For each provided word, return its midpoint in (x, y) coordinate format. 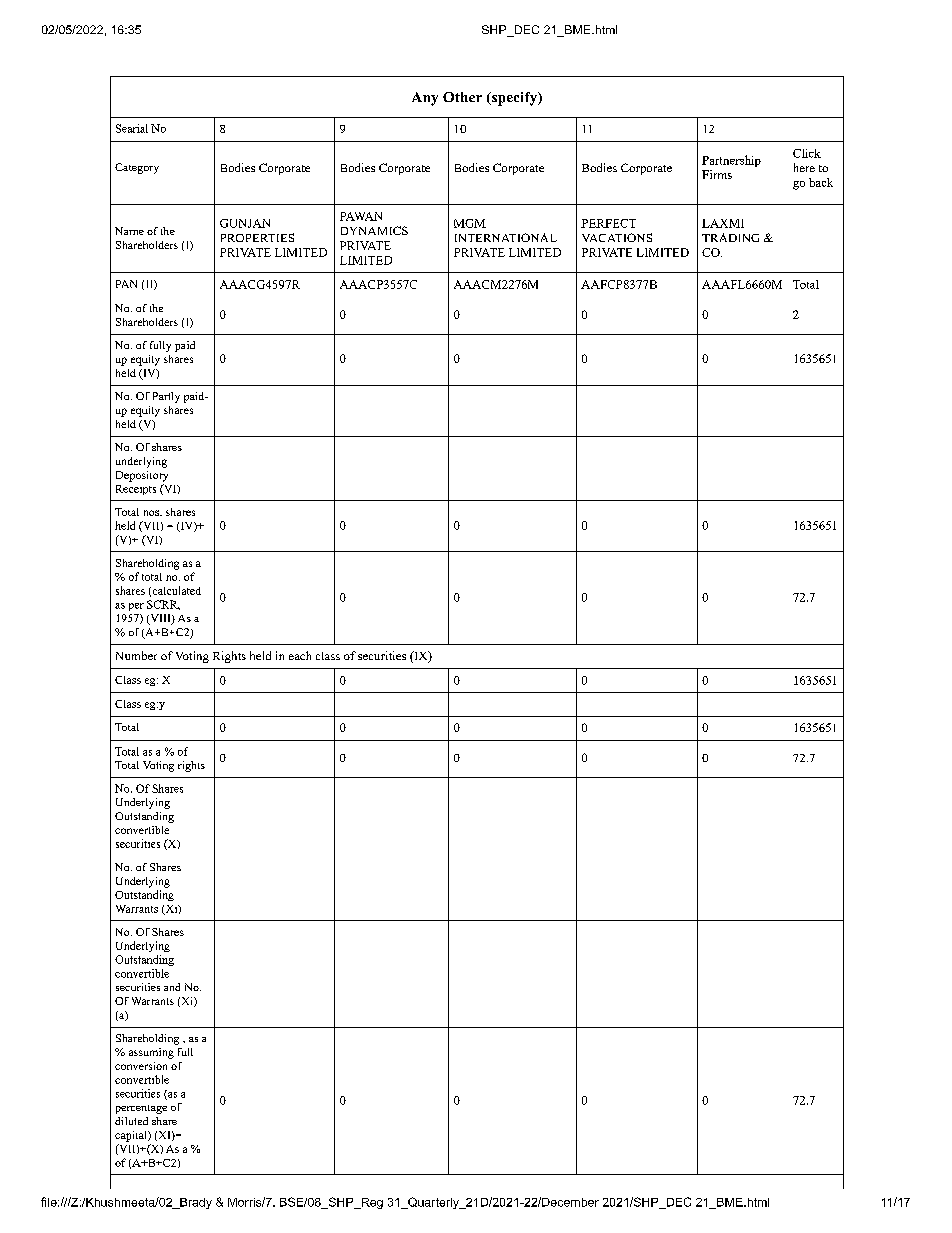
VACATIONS (617, 237)
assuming (151, 1053)
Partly (166, 397)
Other (462, 97)
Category (137, 168)
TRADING (730, 237)
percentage (141, 1109)
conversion (141, 1066)
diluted (131, 1121)
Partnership (731, 161)
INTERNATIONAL (506, 237)
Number (136, 655)
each (300, 655)
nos (153, 513)
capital (132, 1136)
